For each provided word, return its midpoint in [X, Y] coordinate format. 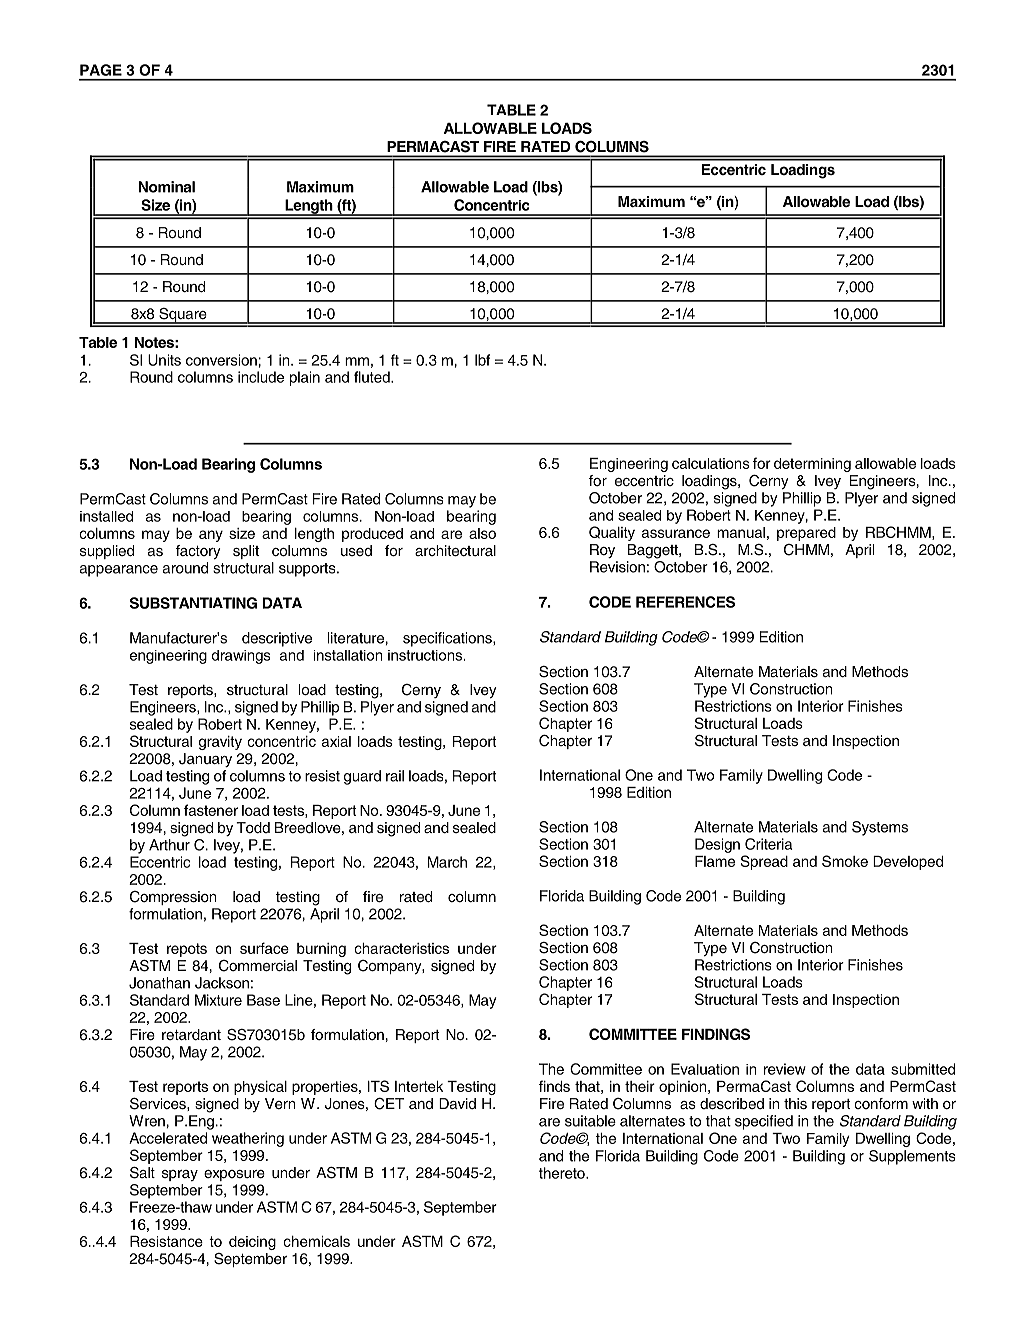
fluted [373, 377]
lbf [482, 360]
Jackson [222, 983]
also [482, 533]
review [785, 1069]
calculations [711, 463]
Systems [880, 828]
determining [812, 465]
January [205, 760]
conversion [221, 360]
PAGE [101, 70]
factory [198, 552]
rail [395, 776]
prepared [806, 534]
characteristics [401, 948]
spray [180, 1175]
